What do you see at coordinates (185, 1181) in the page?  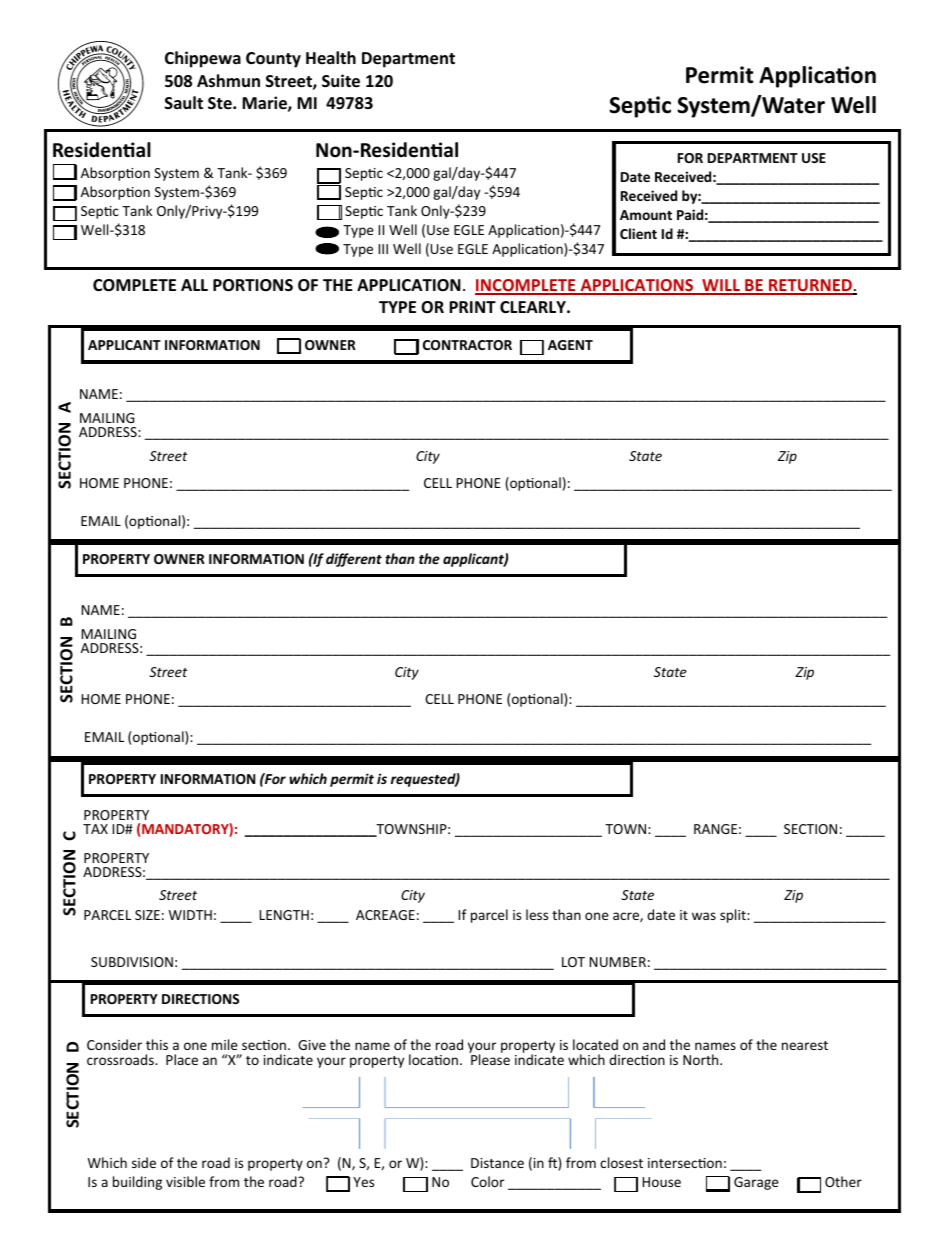 I see `visible` at bounding box center [185, 1181].
